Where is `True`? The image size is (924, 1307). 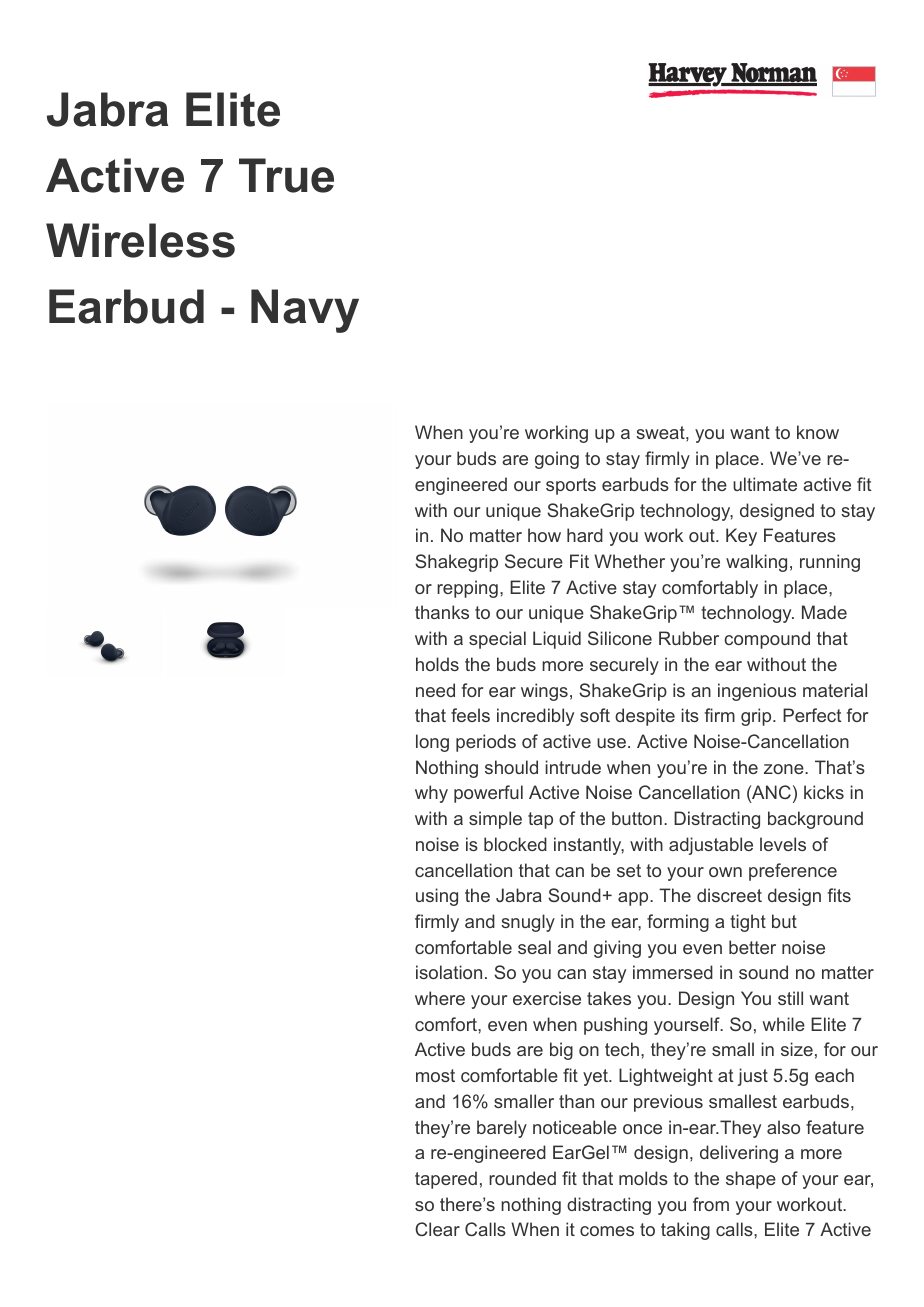 True is located at coordinates (286, 175).
